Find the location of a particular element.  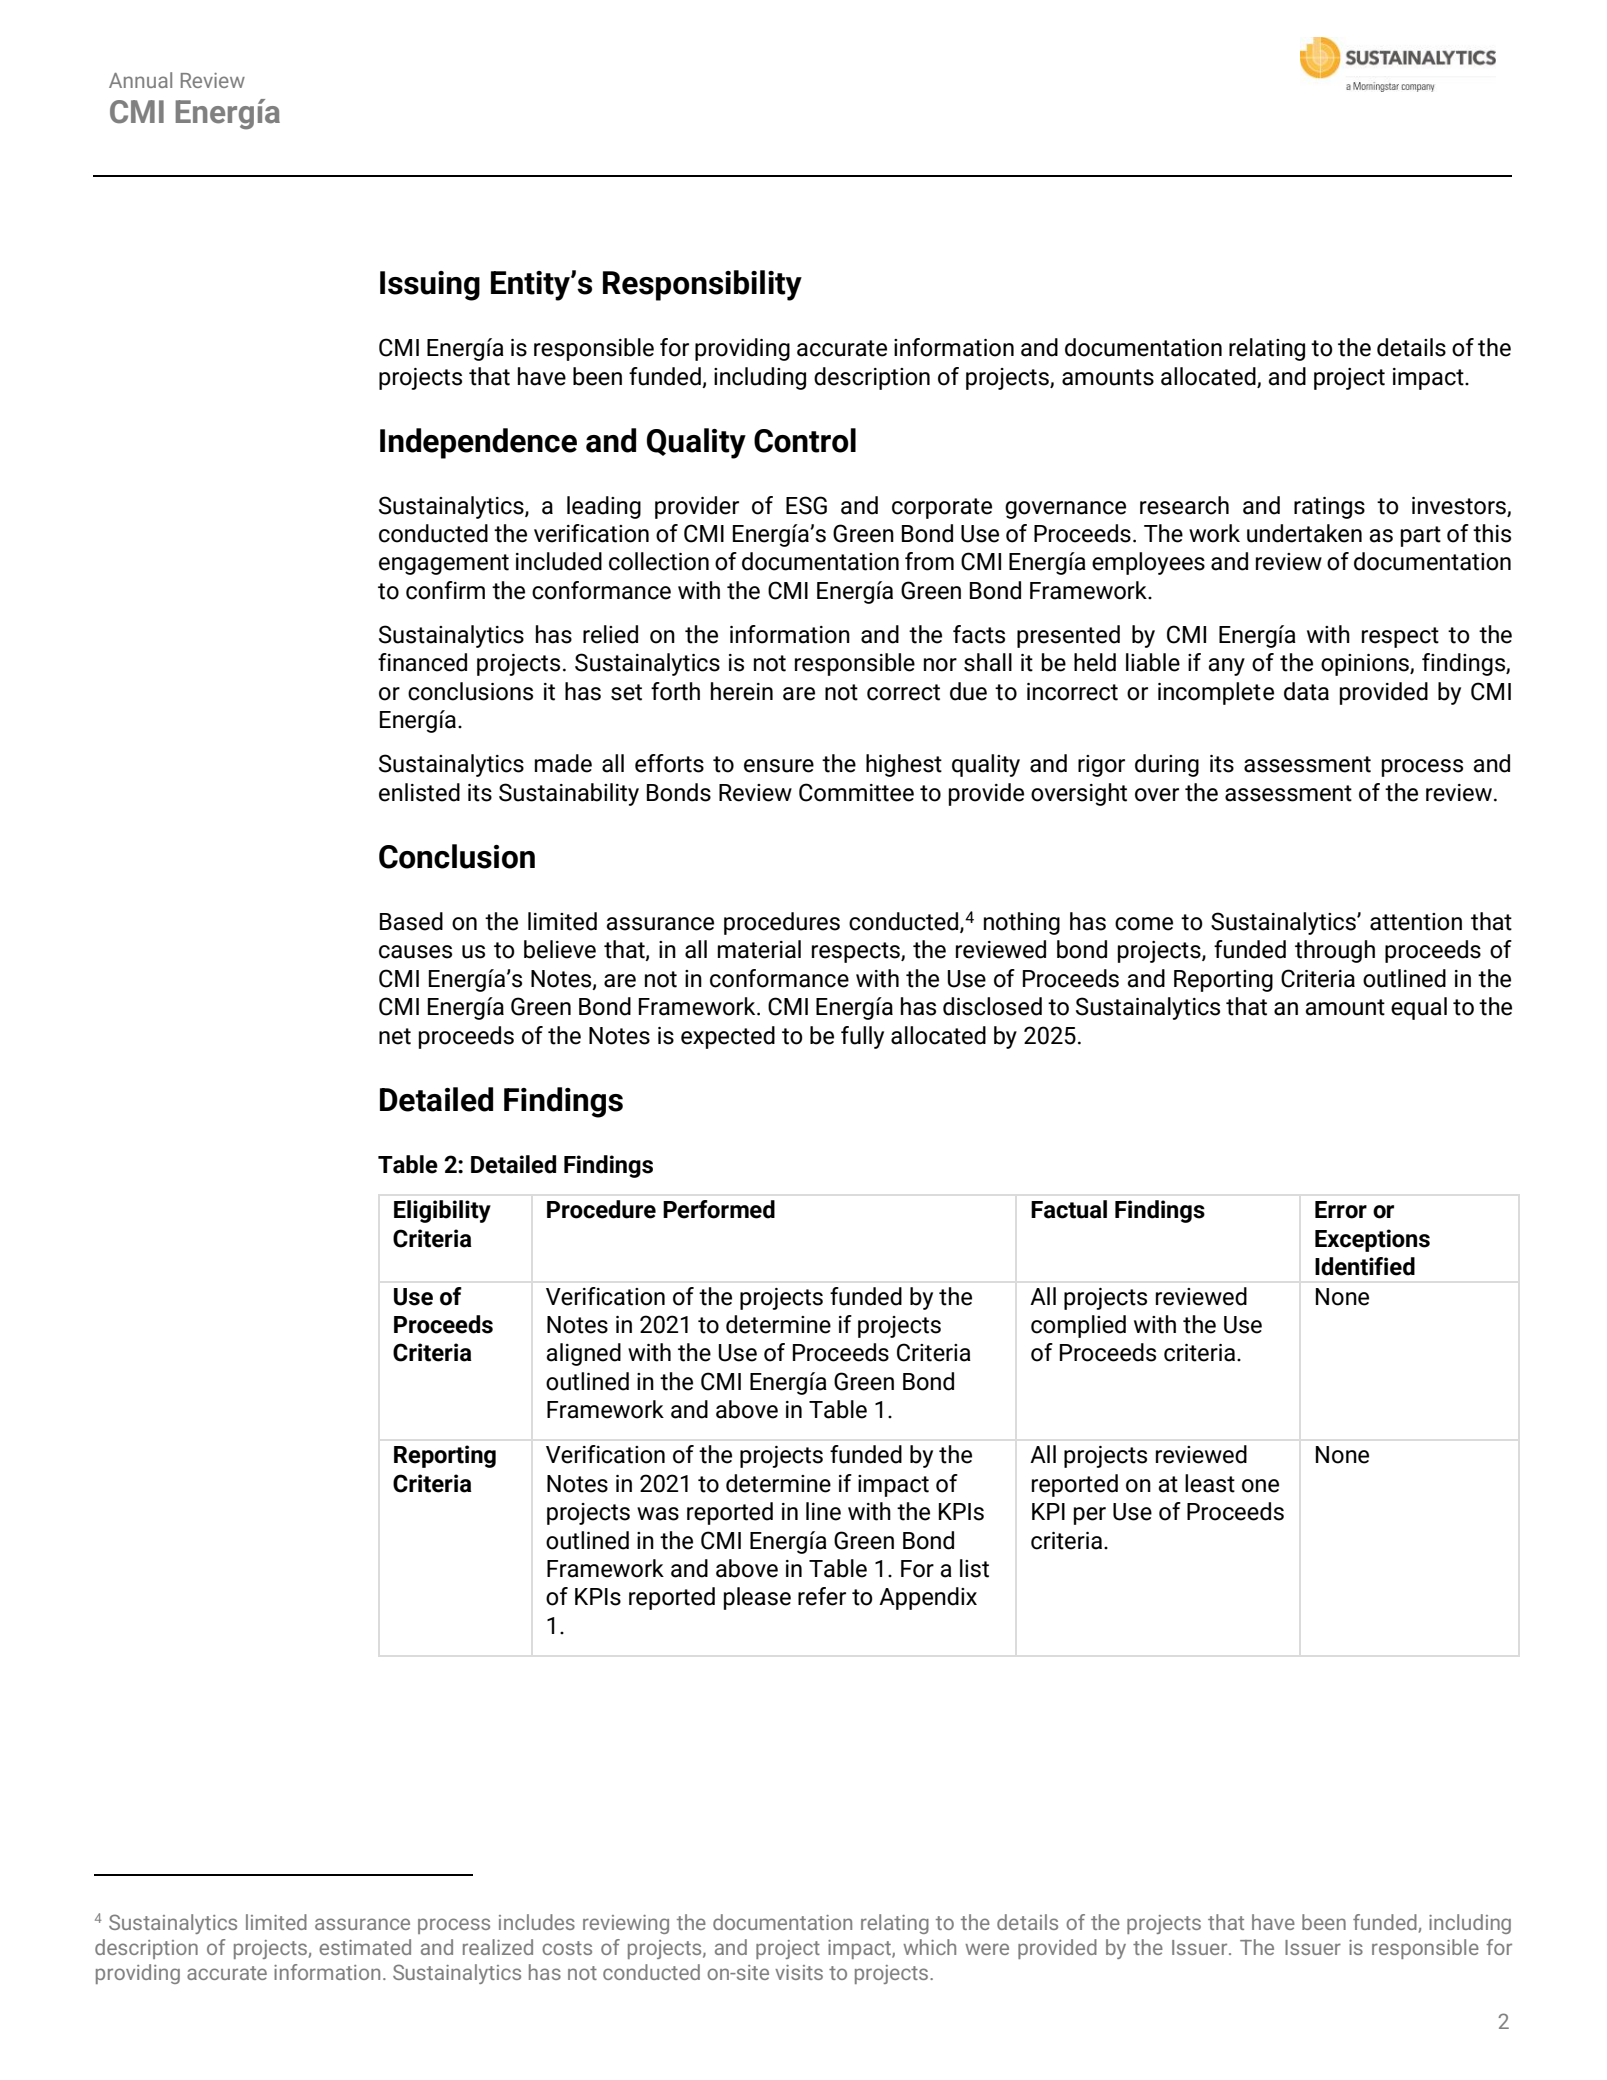

estimated is located at coordinates (365, 1947).
